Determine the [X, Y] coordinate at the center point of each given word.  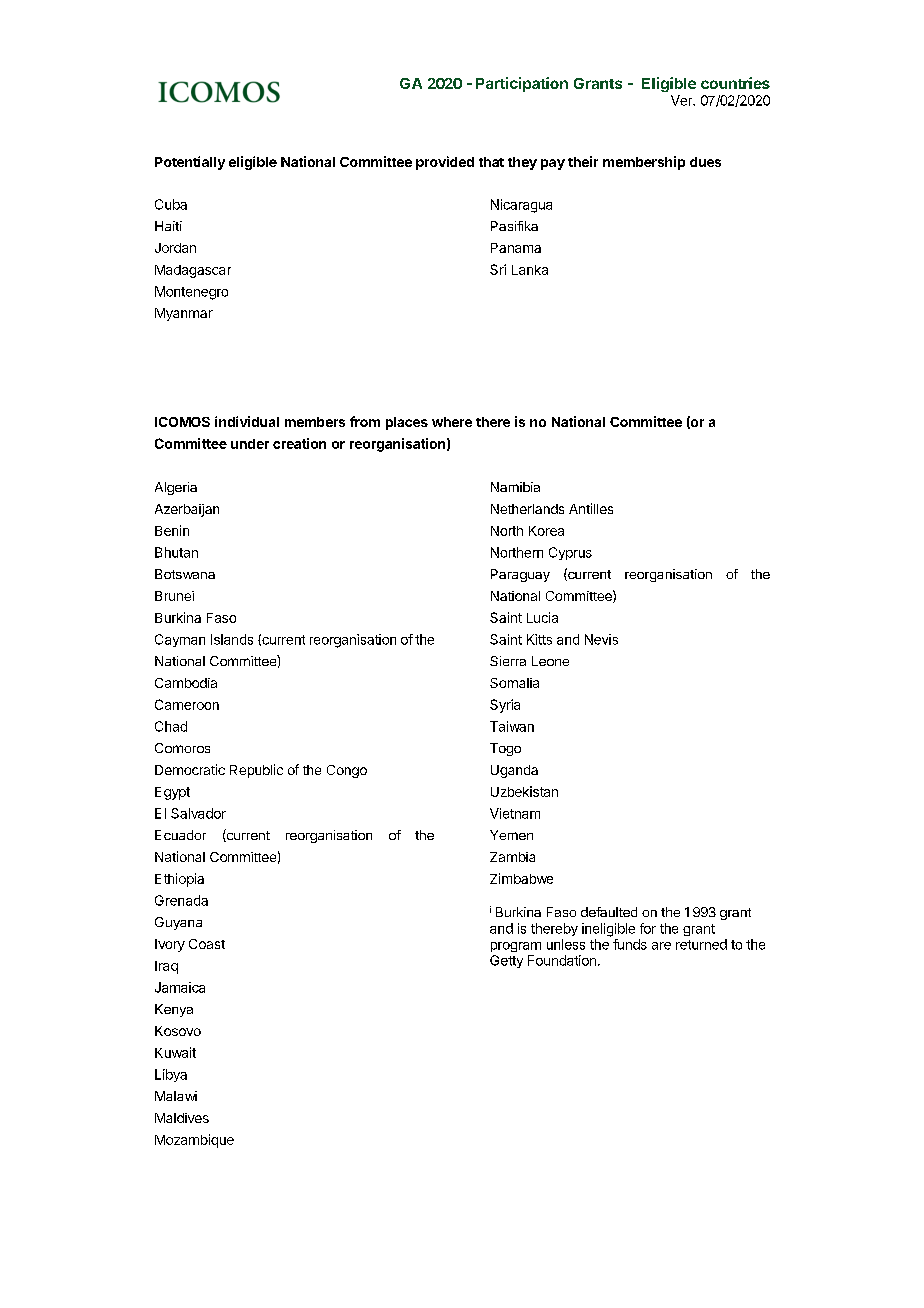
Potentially [190, 163]
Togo [505, 749]
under [250, 444]
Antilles [591, 508]
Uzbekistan [524, 791]
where [452, 422]
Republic [256, 771]
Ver [683, 100]
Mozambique [194, 1141]
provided [445, 163]
